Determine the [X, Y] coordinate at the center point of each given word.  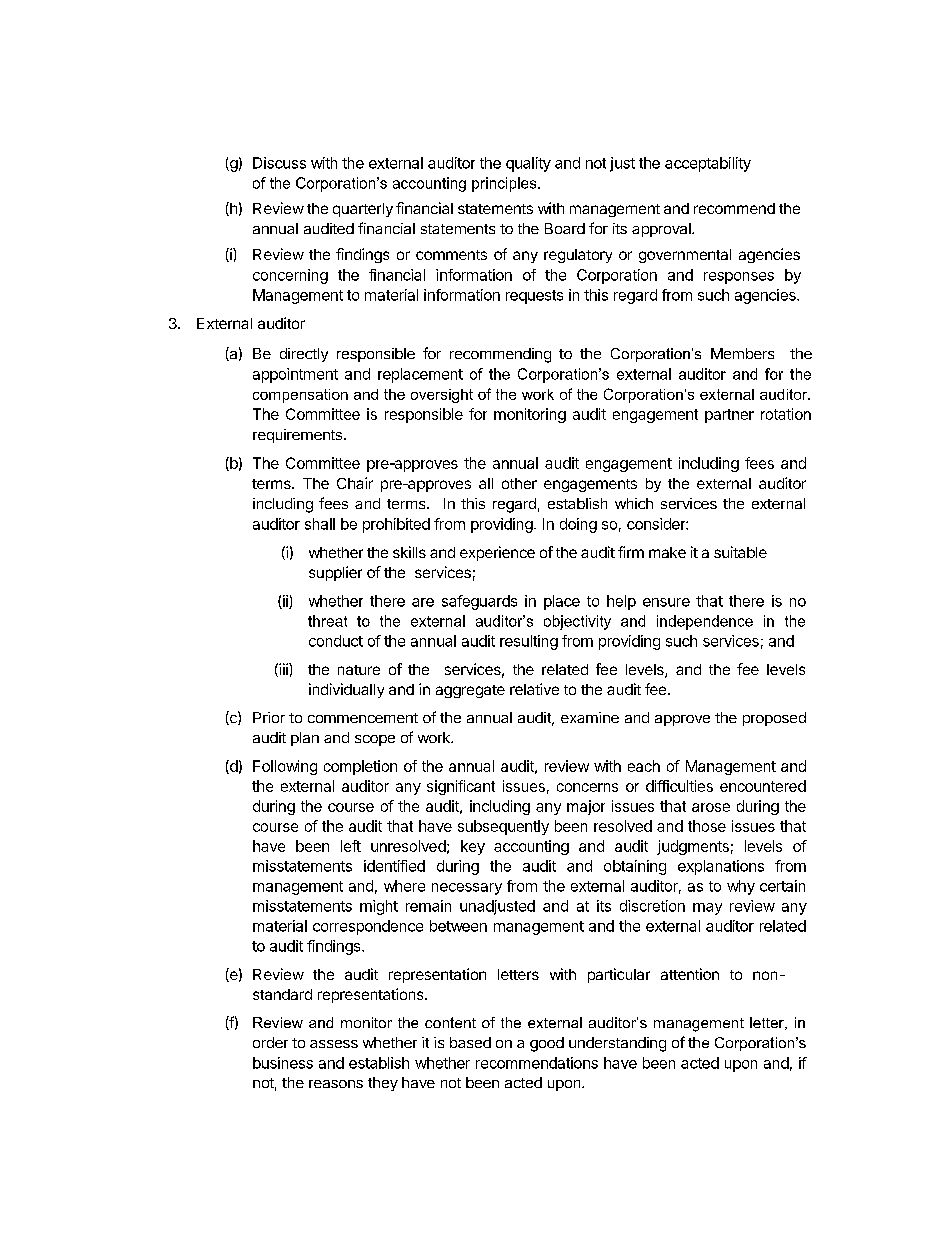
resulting [529, 642]
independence [705, 622]
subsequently [503, 827]
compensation [300, 396]
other [519, 483]
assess [334, 1044]
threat [327, 621]
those [707, 826]
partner [729, 416]
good [547, 1044]
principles [505, 184]
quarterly [363, 210]
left [351, 846]
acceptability [708, 164]
